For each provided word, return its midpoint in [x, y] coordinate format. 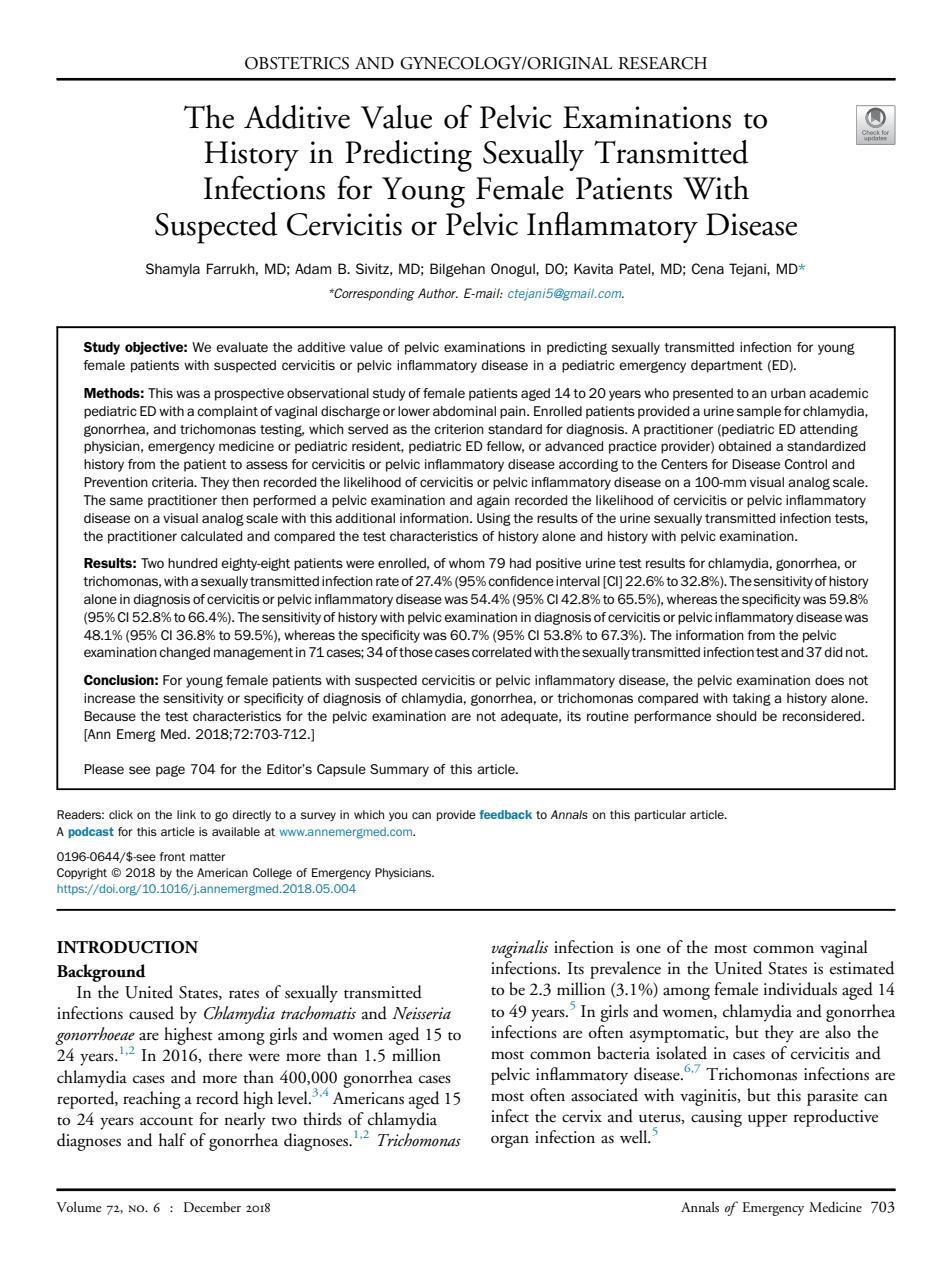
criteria [174, 482]
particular [660, 815]
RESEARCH [663, 63]
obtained [744, 446]
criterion [459, 429]
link [186, 814]
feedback [506, 814]
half [172, 1140]
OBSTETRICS [297, 63]
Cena [708, 268]
